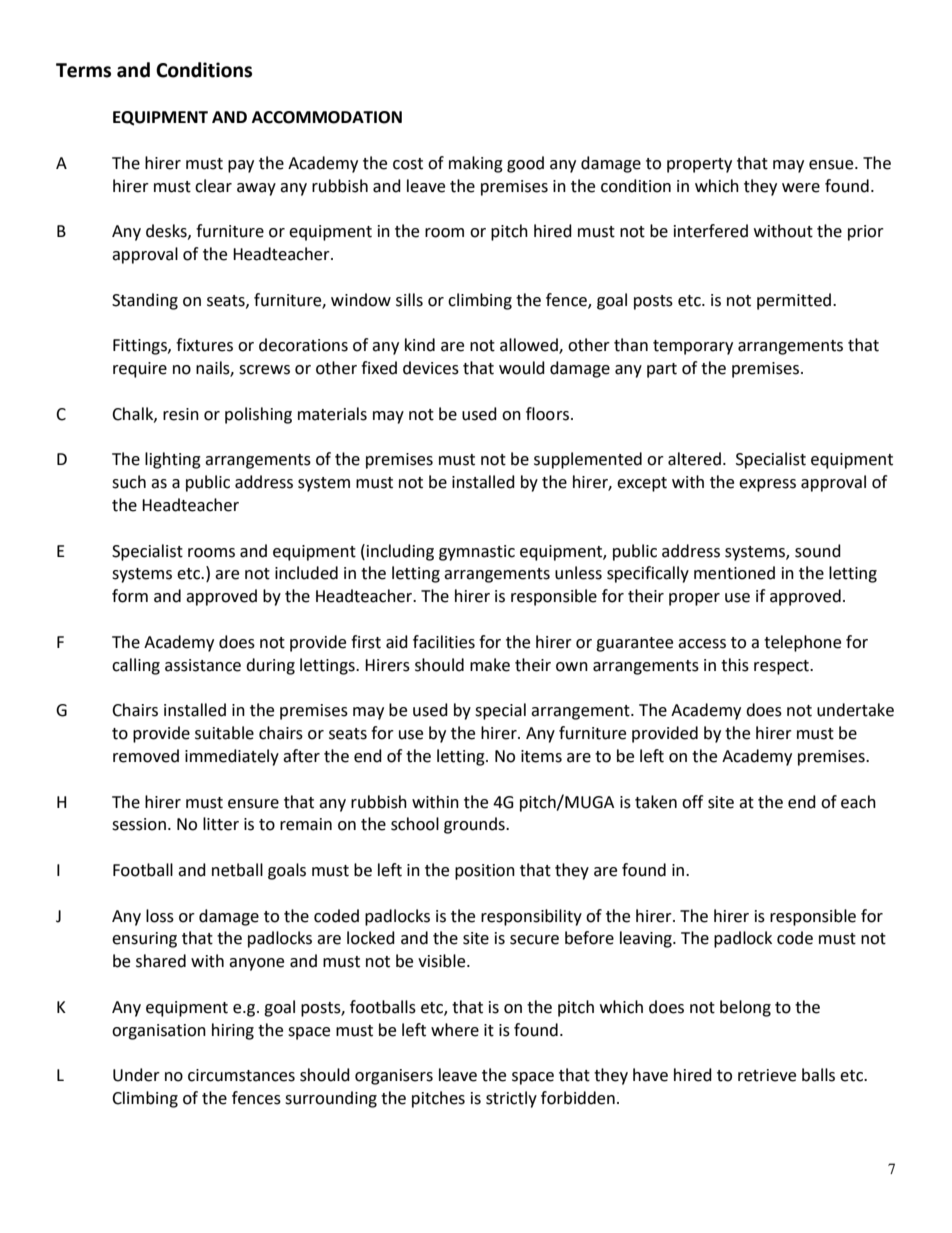 The width and height of the screenshot is (952, 1233). What do you see at coordinates (83, 70) in the screenshot?
I see `Terms` at bounding box center [83, 70].
